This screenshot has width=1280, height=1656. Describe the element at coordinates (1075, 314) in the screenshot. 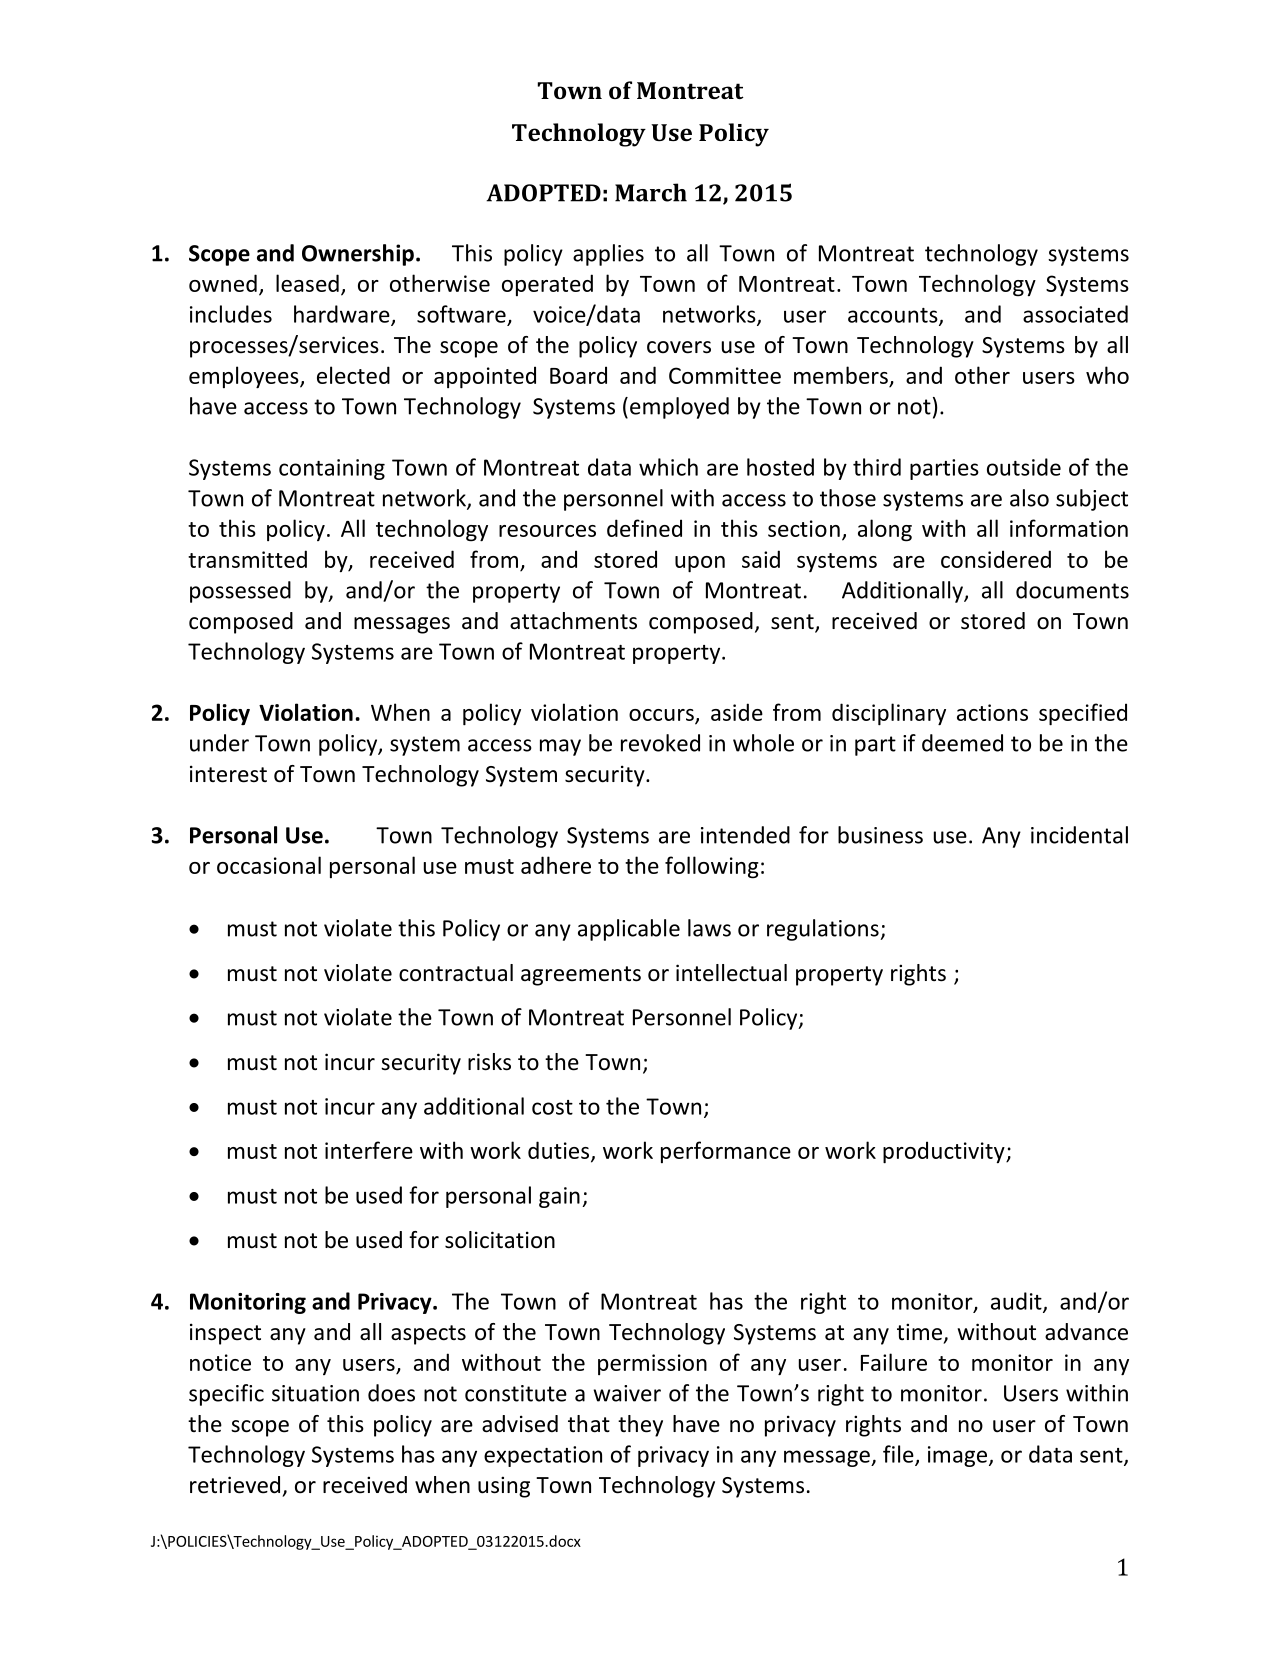

I see `associated` at that location.
